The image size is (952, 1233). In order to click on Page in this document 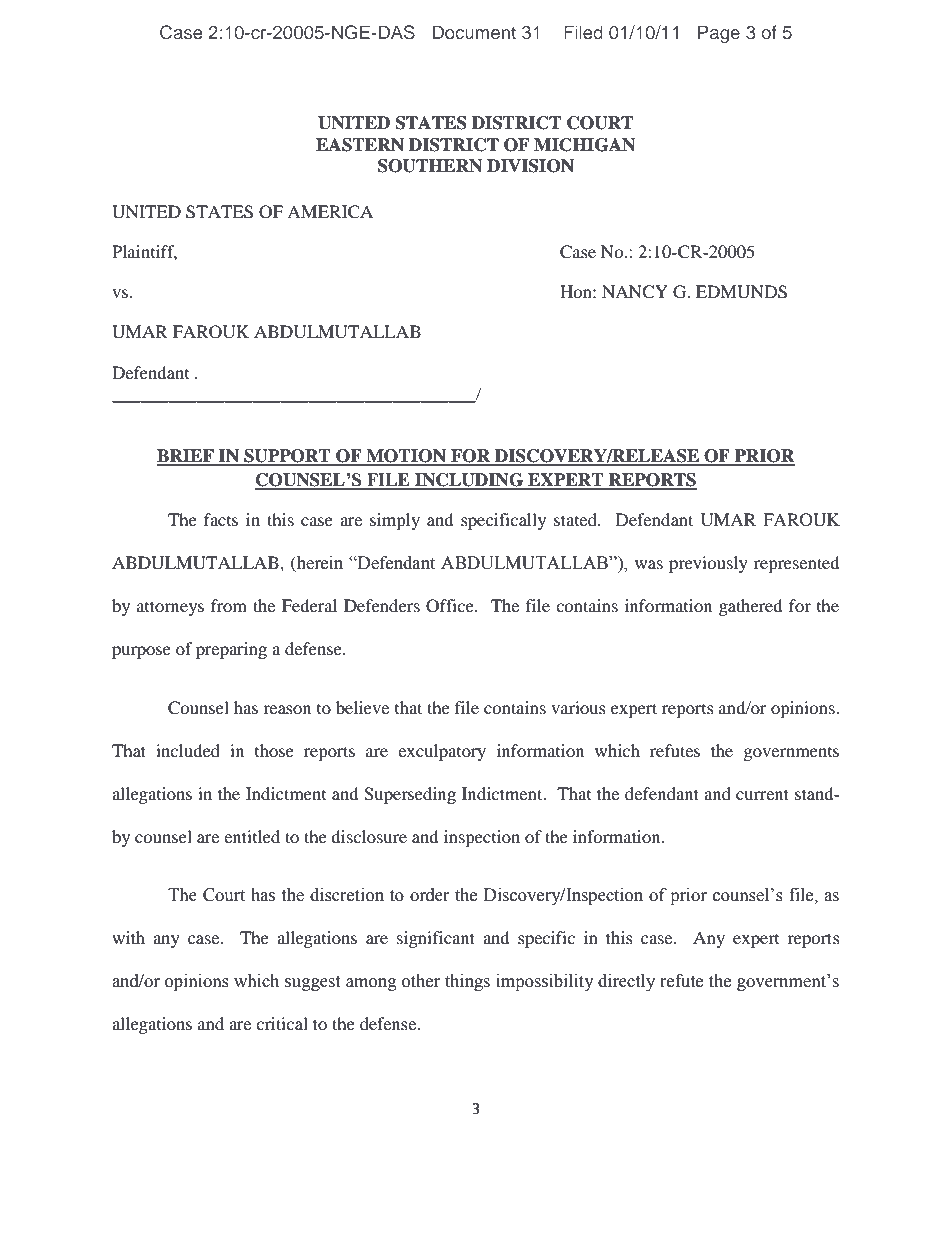, I will do `click(719, 34)`.
